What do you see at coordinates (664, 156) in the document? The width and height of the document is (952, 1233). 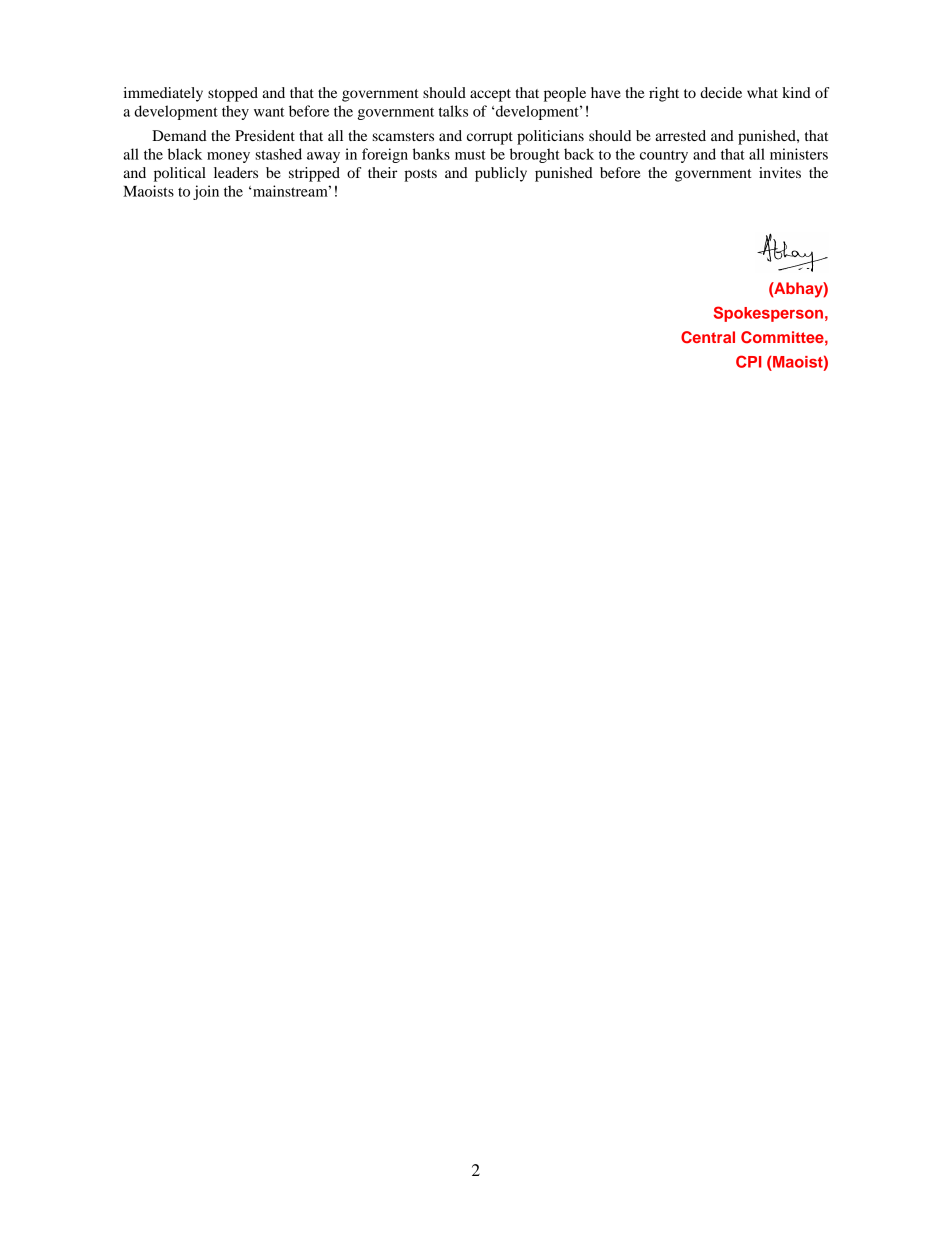 I see `country` at bounding box center [664, 156].
